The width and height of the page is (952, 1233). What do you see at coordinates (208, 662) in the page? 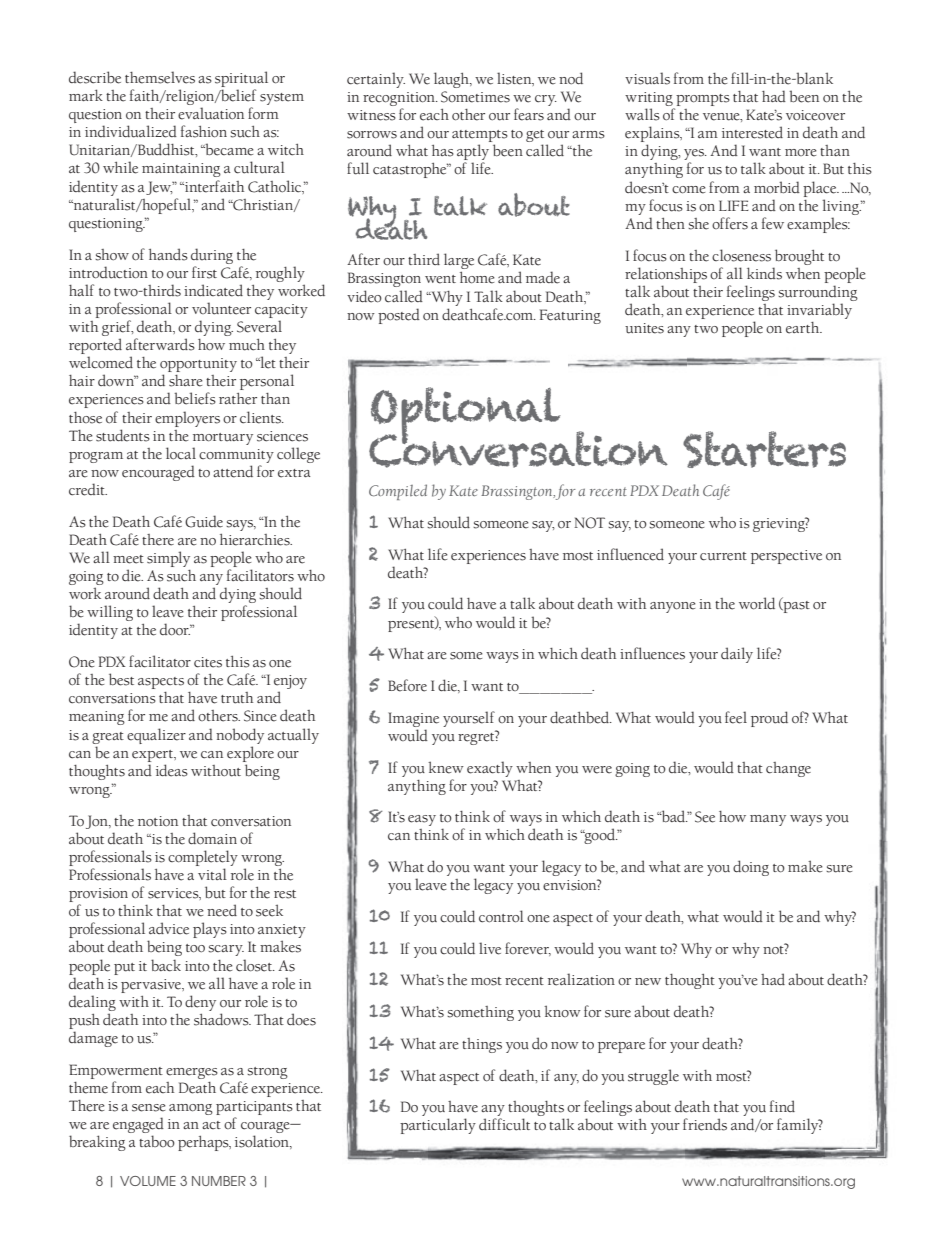
I see `cites` at bounding box center [208, 662].
